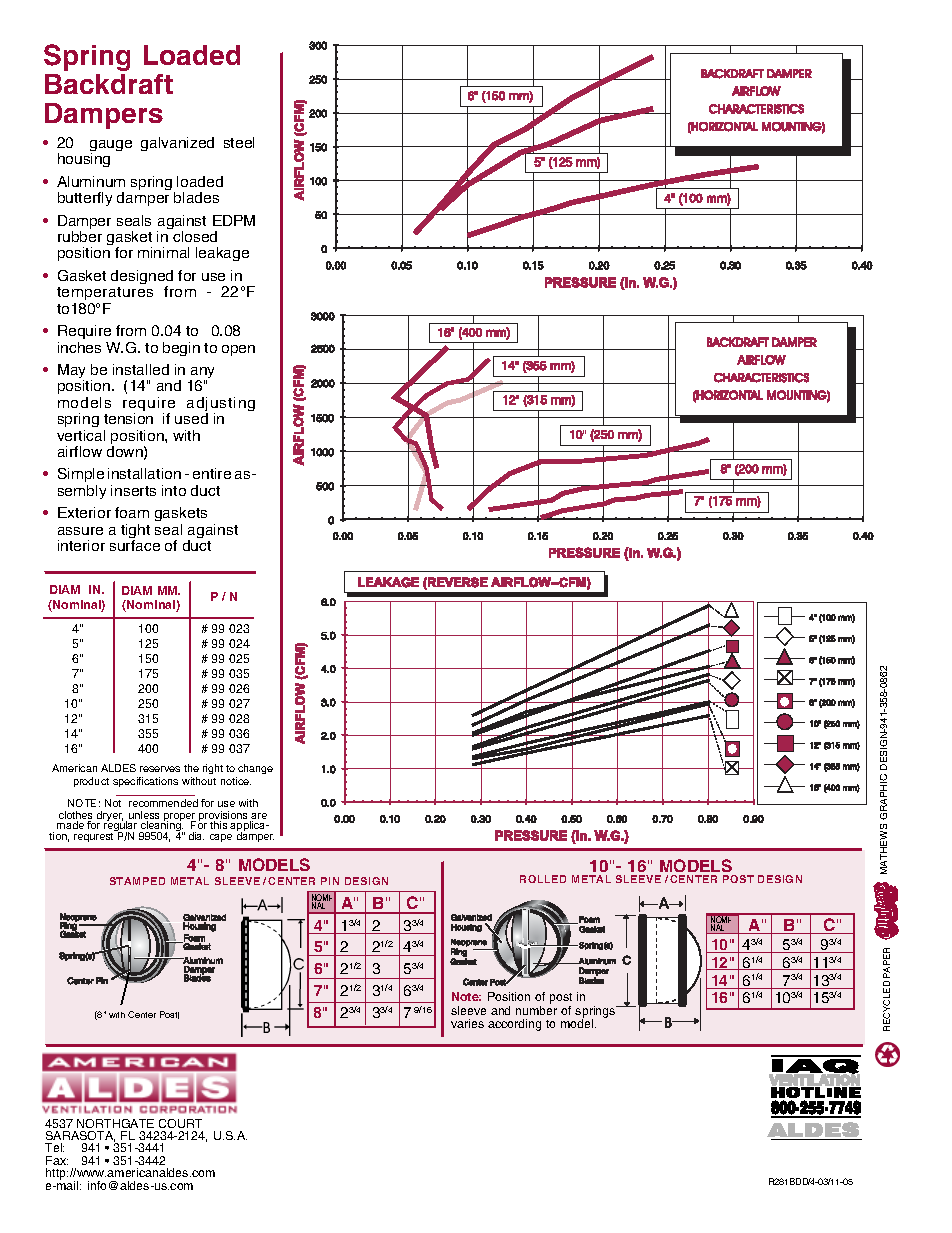  I want to click on gauge, so click(111, 147).
